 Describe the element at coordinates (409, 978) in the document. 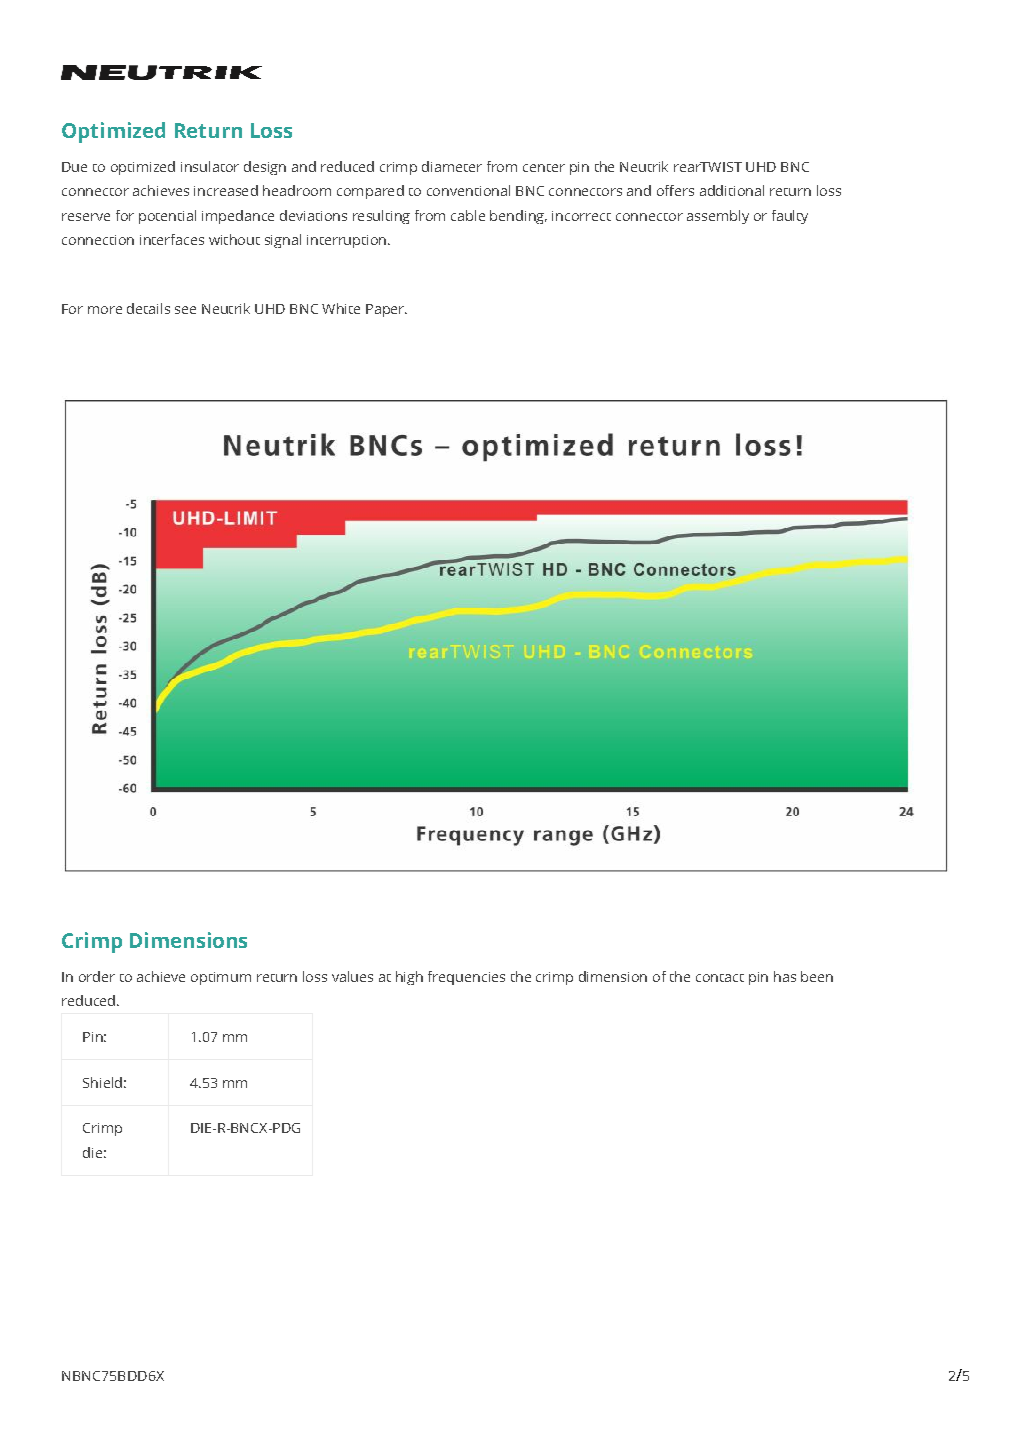

I see `high` at that location.
